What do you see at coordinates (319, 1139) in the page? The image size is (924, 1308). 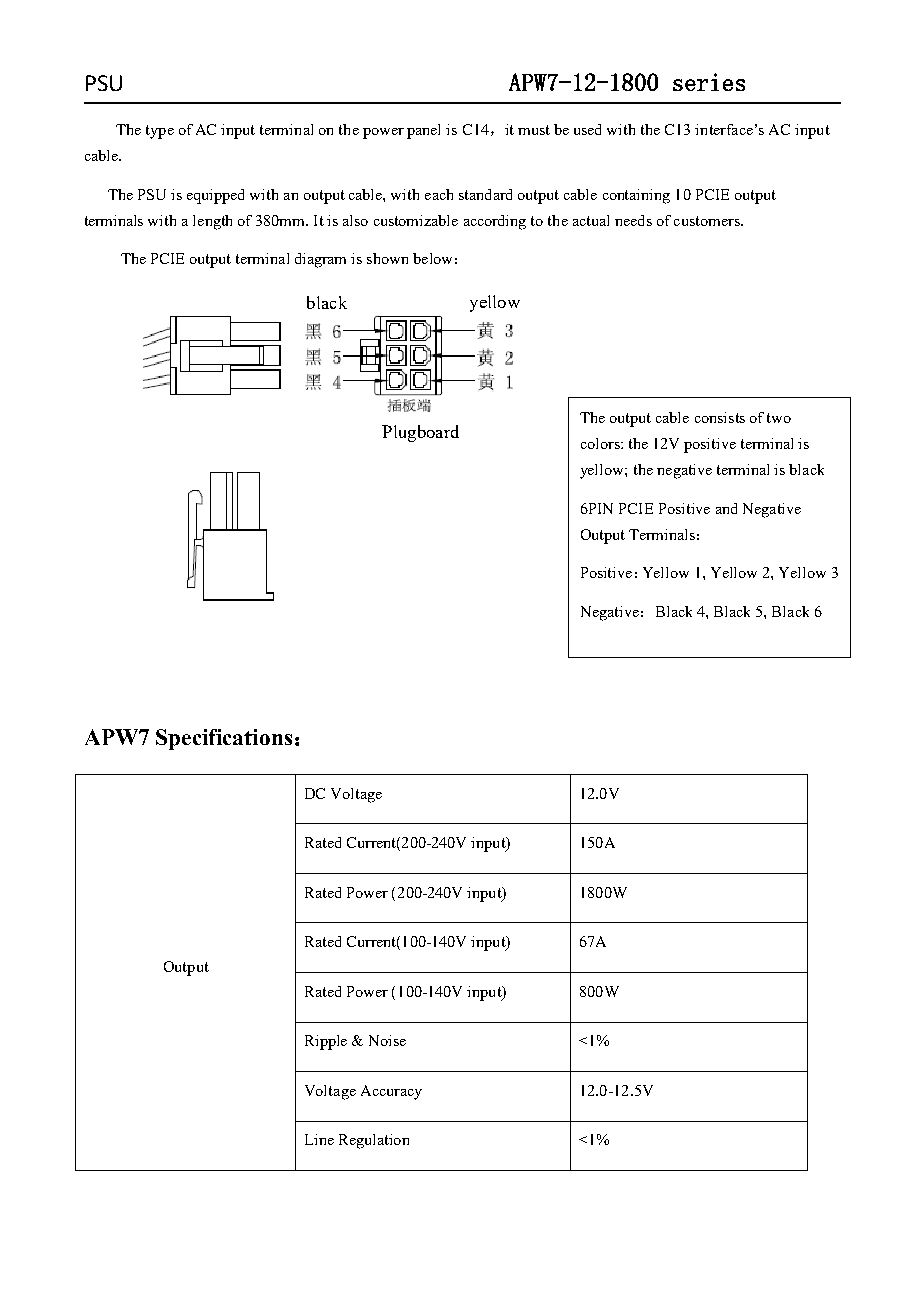 I see `Line` at bounding box center [319, 1139].
